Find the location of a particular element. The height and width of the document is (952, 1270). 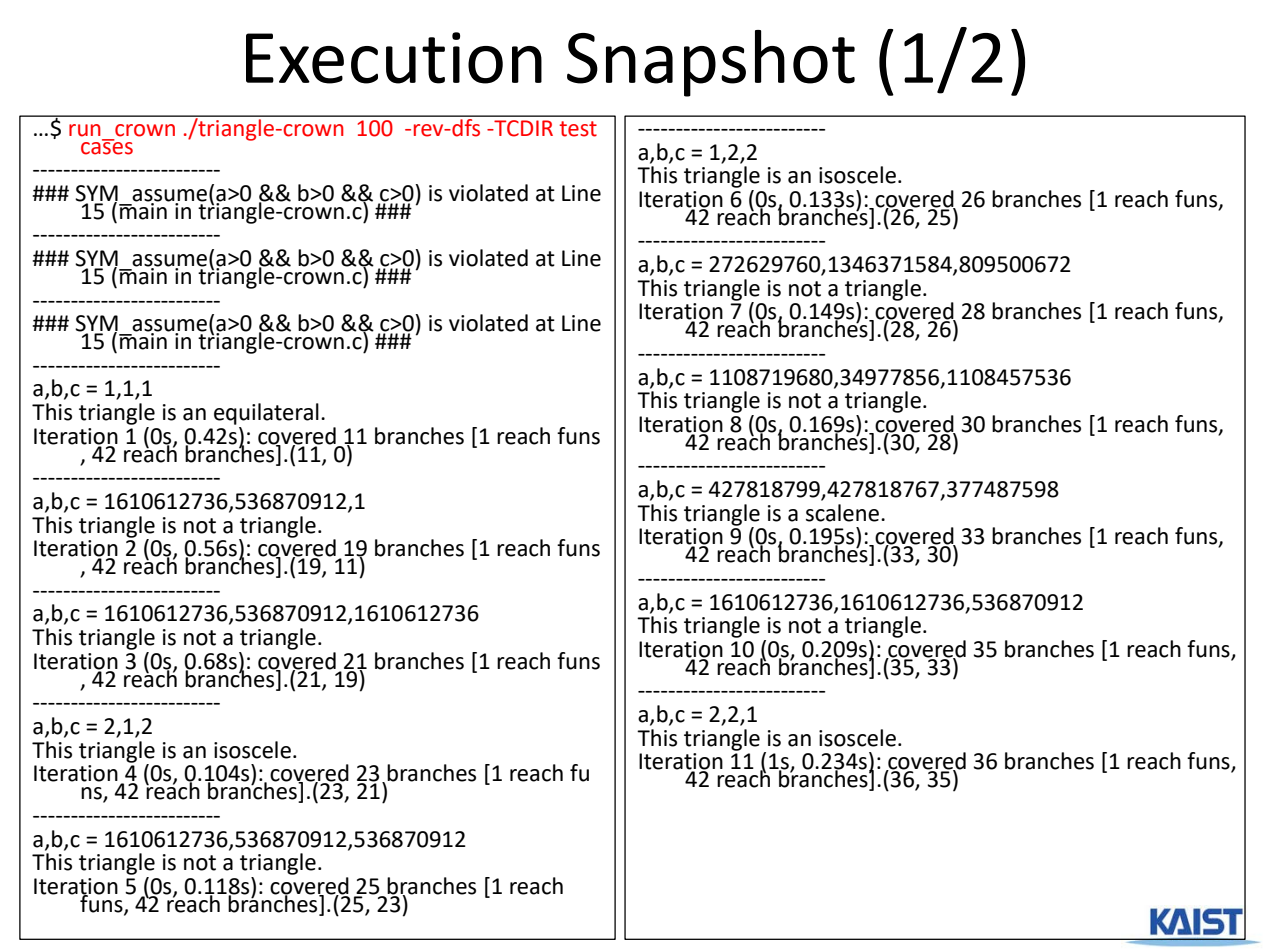

Snapshot is located at coordinates (711, 63).
